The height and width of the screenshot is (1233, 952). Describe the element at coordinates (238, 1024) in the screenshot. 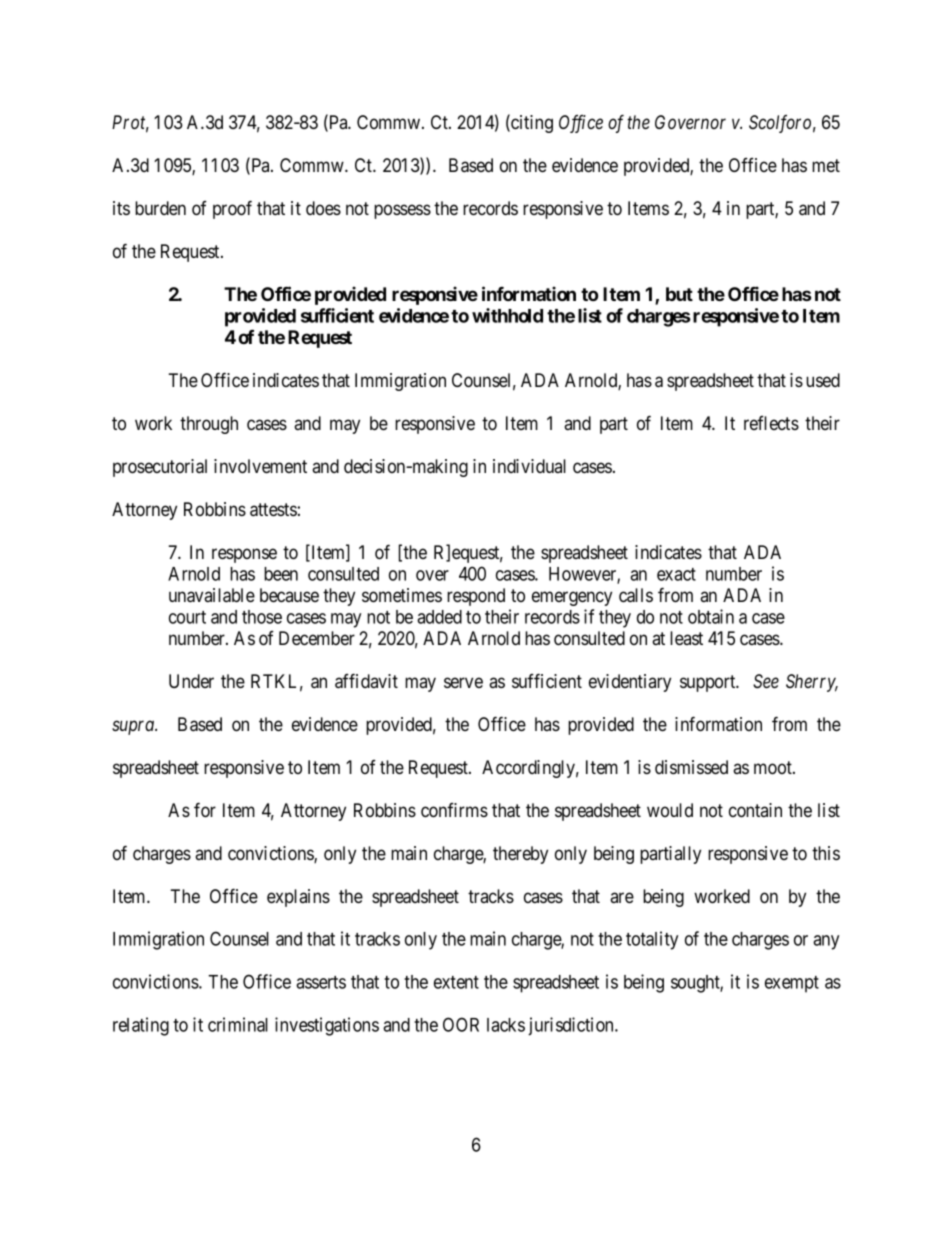

I see `criminal` at that location.
